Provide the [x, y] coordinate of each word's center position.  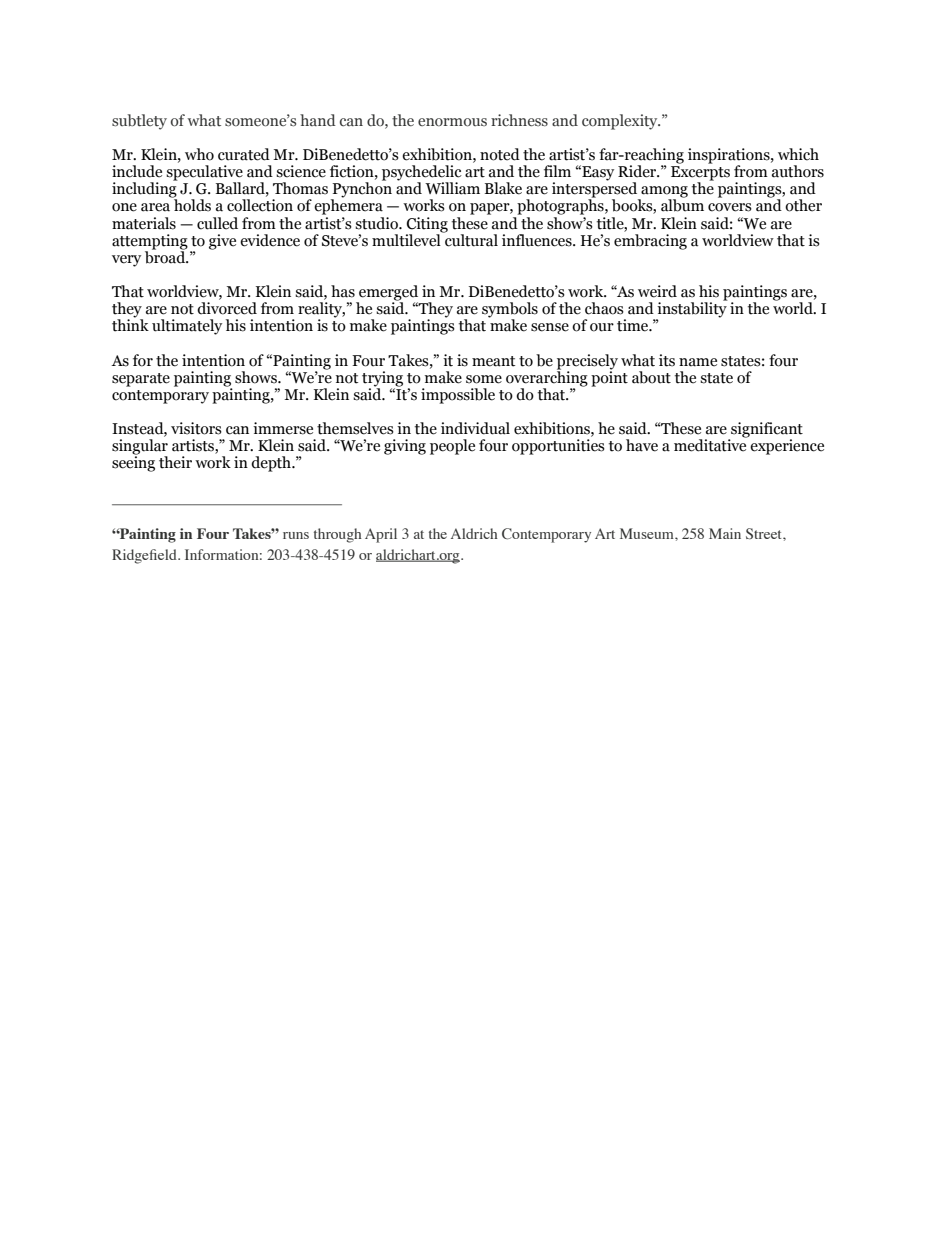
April [381, 535]
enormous [452, 122]
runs [296, 535]
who [199, 154]
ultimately [187, 327]
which [798, 154]
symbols [510, 311]
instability [692, 310]
